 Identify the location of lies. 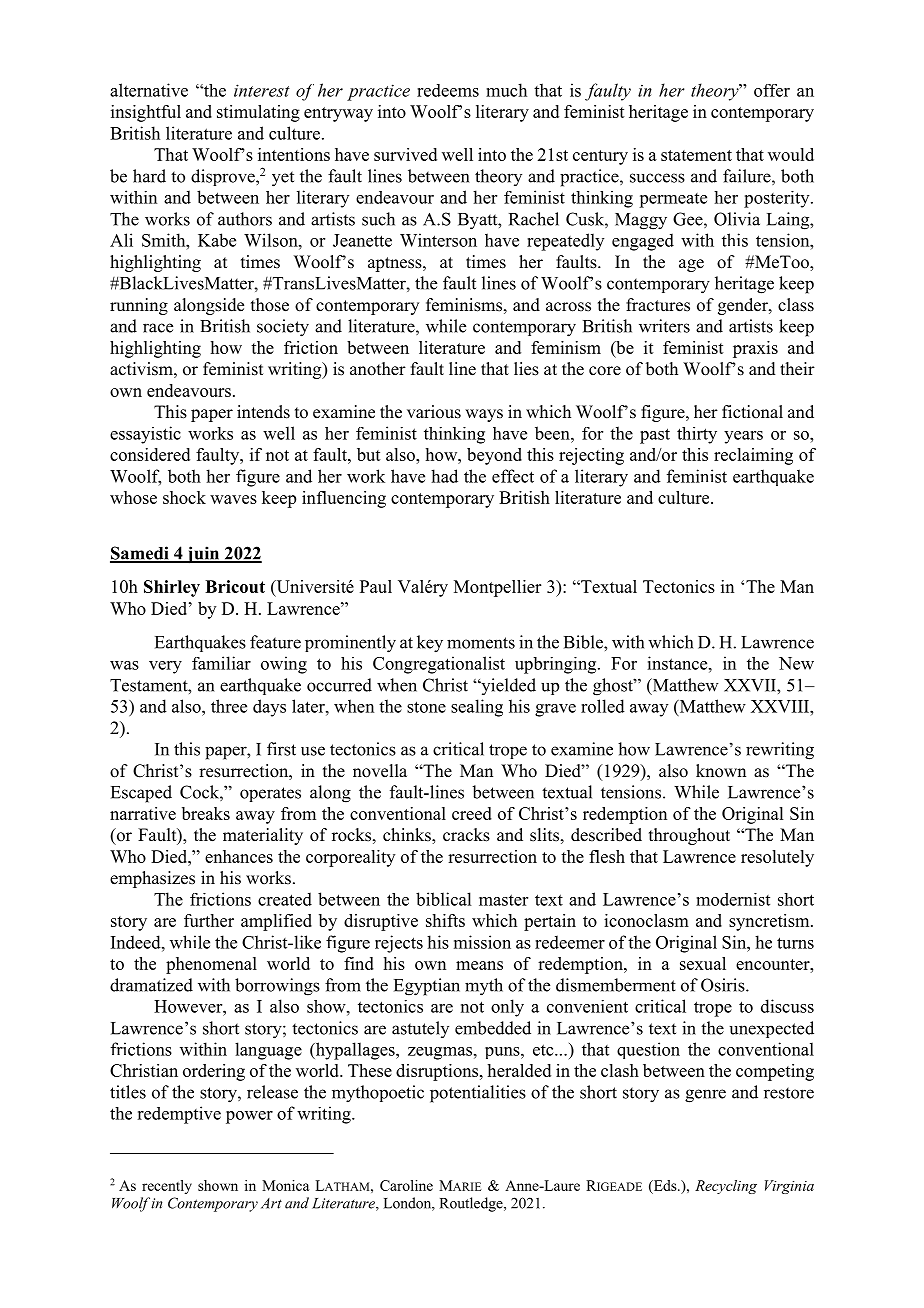
(526, 369).
